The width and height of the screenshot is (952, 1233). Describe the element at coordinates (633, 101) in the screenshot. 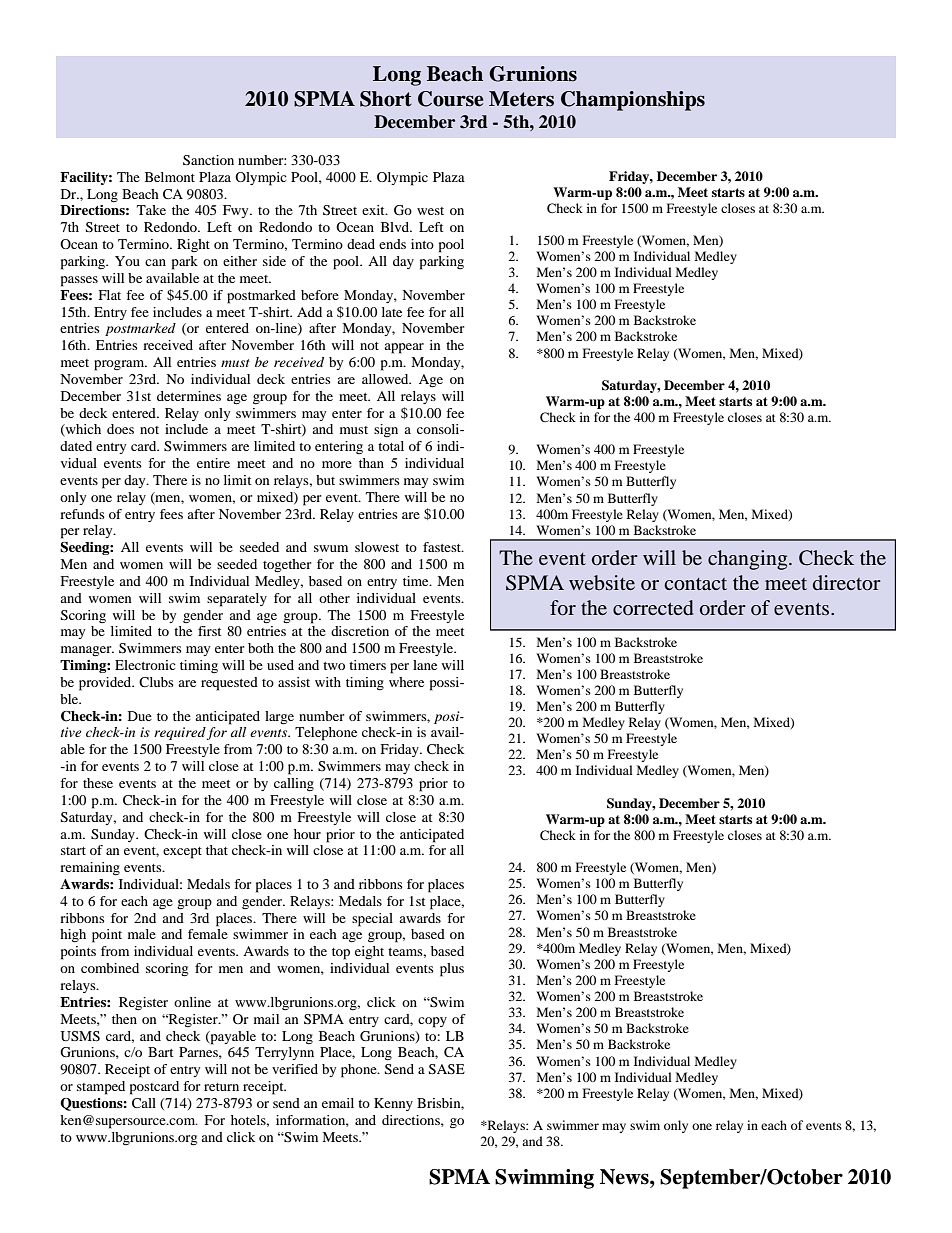

I see `Championships` at that location.
